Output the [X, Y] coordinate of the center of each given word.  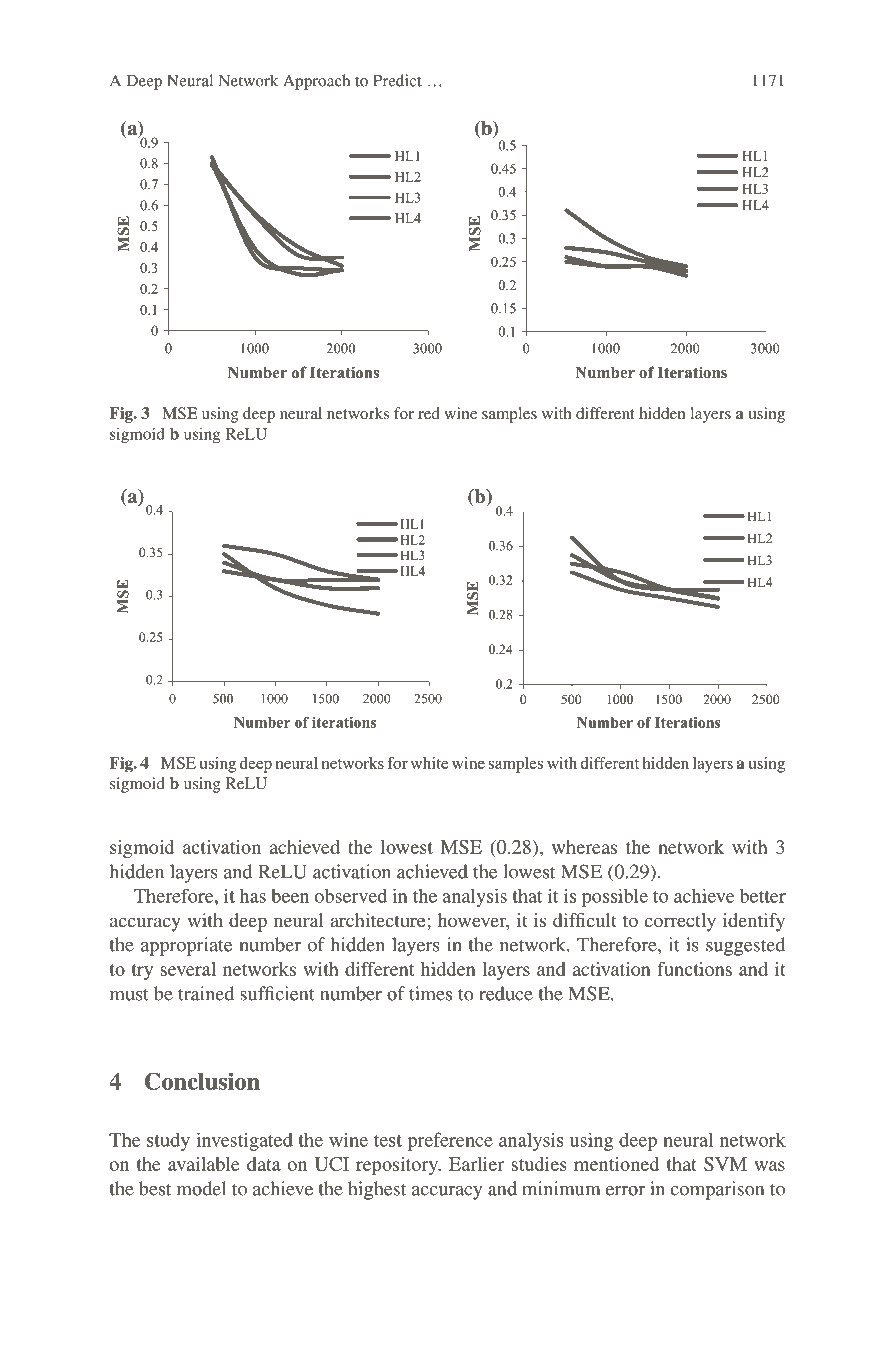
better [763, 896]
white [429, 763]
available [204, 1164]
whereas [584, 847]
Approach [316, 82]
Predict [397, 80]
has [253, 895]
